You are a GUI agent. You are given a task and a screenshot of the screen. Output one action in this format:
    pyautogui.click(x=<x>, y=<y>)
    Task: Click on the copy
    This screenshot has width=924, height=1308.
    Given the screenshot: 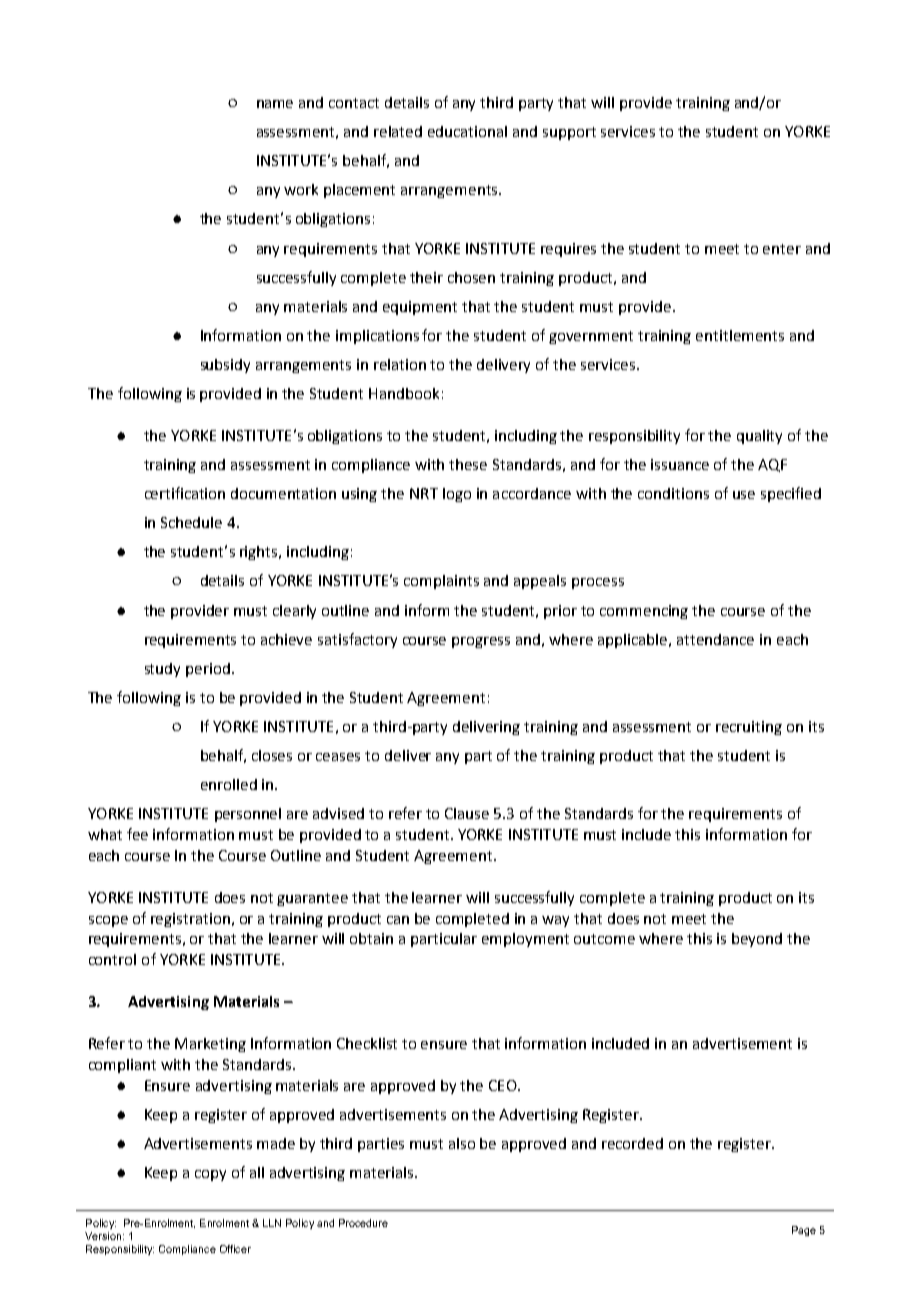 What is the action you would take?
    pyautogui.click(x=210, y=1175)
